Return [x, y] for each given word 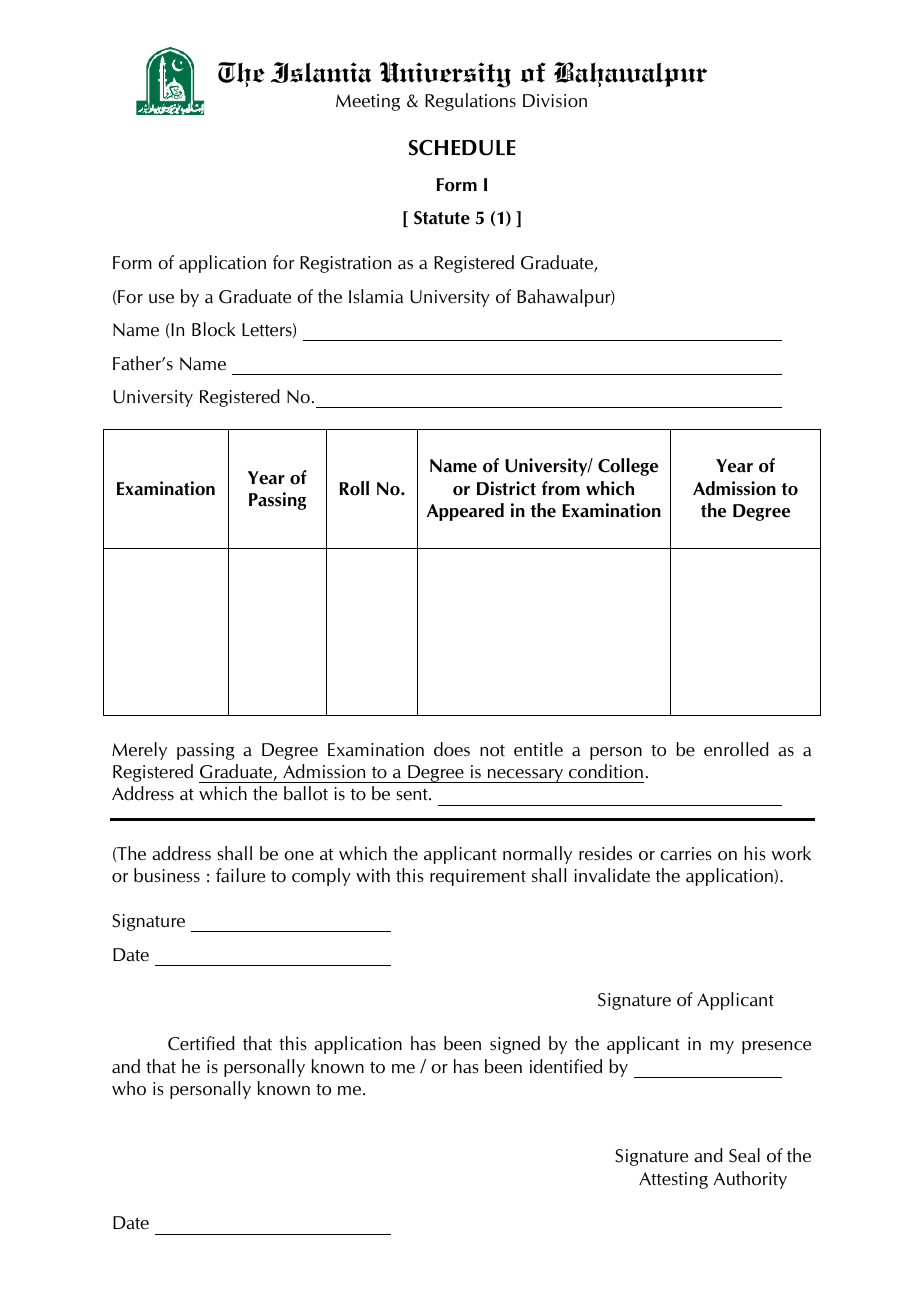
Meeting [368, 102]
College [628, 467]
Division [555, 101]
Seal [744, 1155]
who [129, 1088]
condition [606, 771]
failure [240, 875]
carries [686, 854]
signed [515, 1045]
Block [214, 329]
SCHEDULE [462, 148]
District [506, 488]
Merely [139, 751]
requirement [478, 877]
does [452, 749]
